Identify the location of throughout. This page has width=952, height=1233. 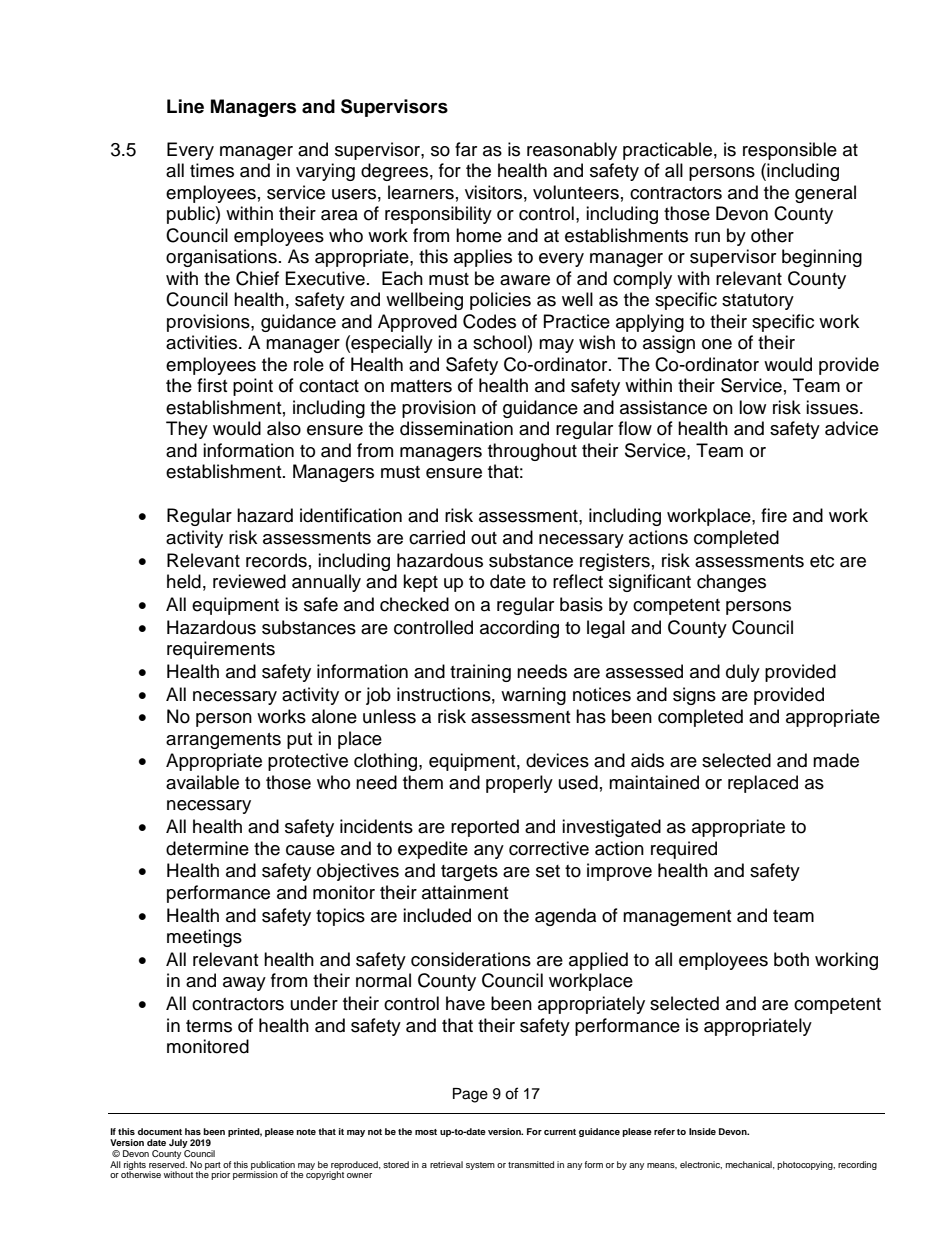
(532, 452).
